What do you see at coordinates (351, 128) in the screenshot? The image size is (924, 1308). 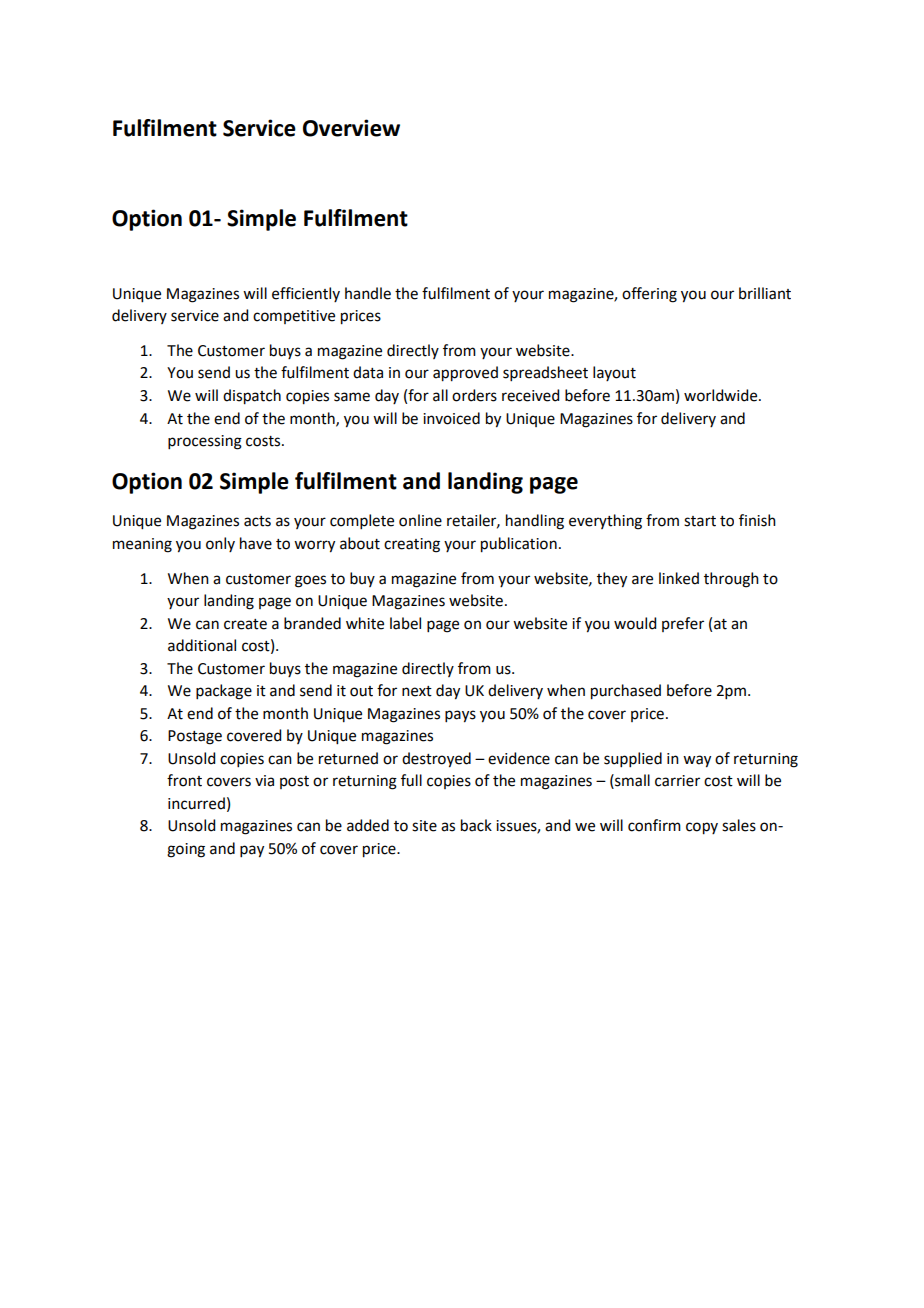 I see `Overview` at bounding box center [351, 128].
